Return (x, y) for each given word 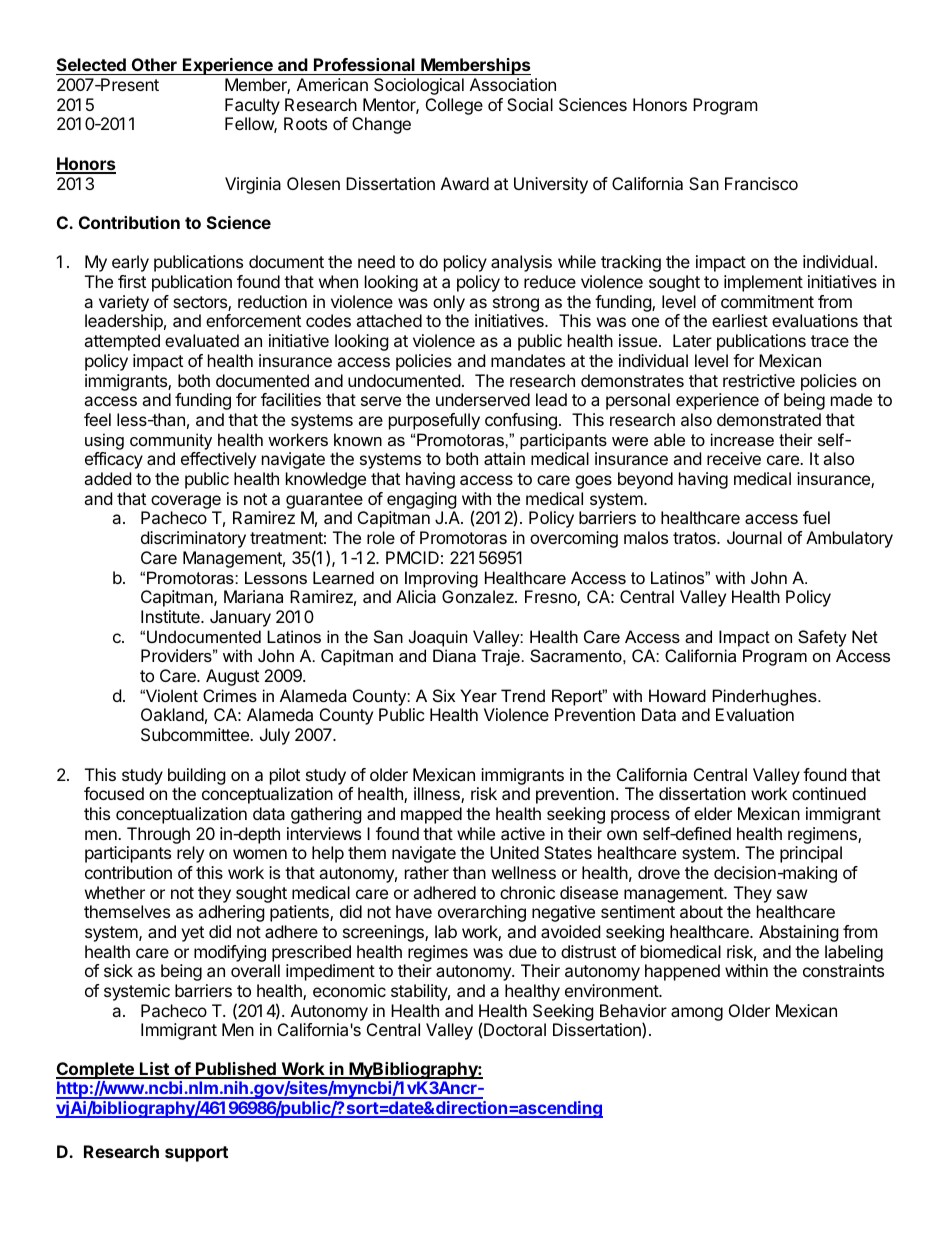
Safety (822, 638)
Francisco (761, 183)
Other (154, 66)
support (196, 1154)
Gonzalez (479, 596)
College (454, 106)
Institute (171, 616)
